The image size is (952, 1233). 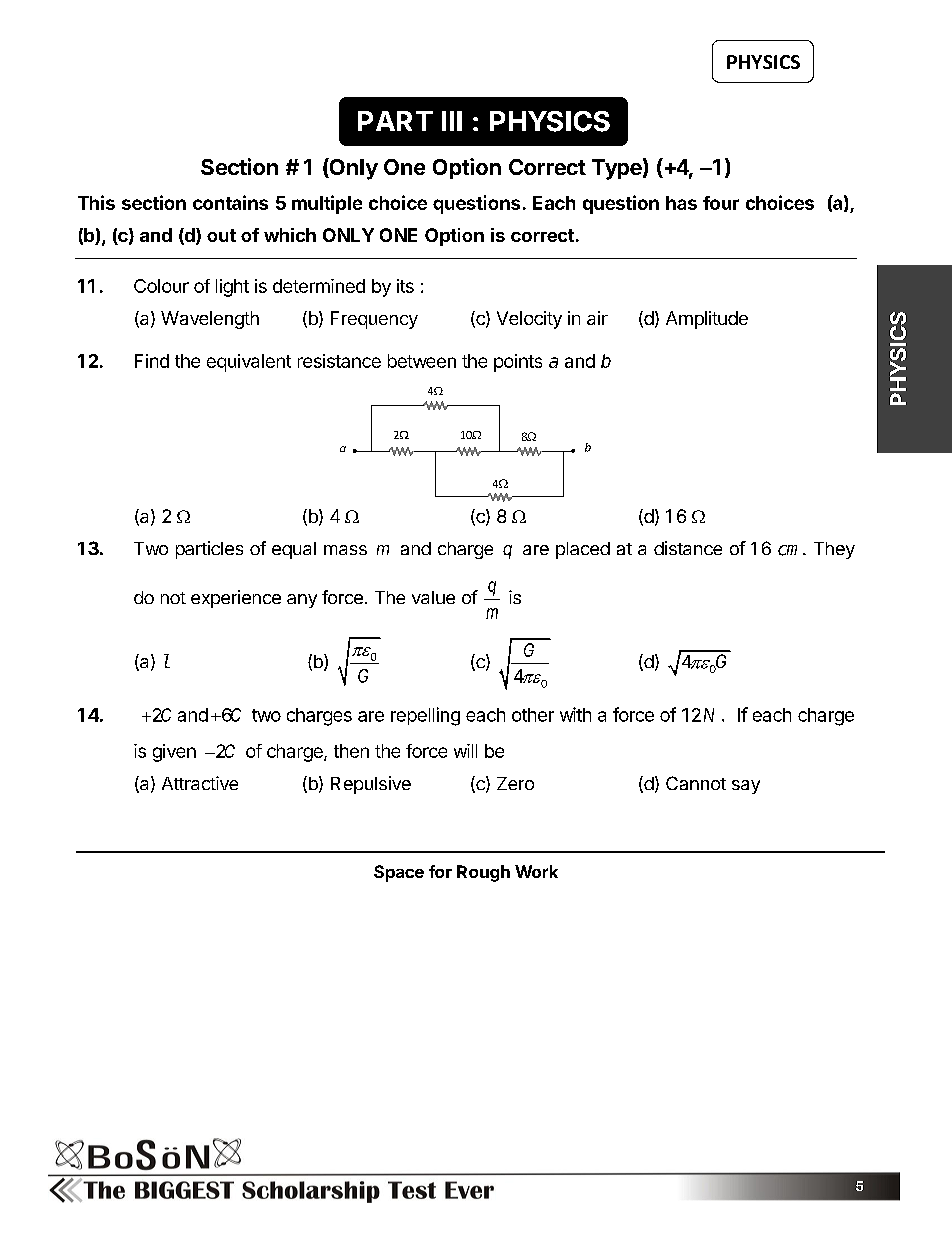 What do you see at coordinates (200, 783) in the screenshot?
I see `Attractive` at bounding box center [200, 783].
